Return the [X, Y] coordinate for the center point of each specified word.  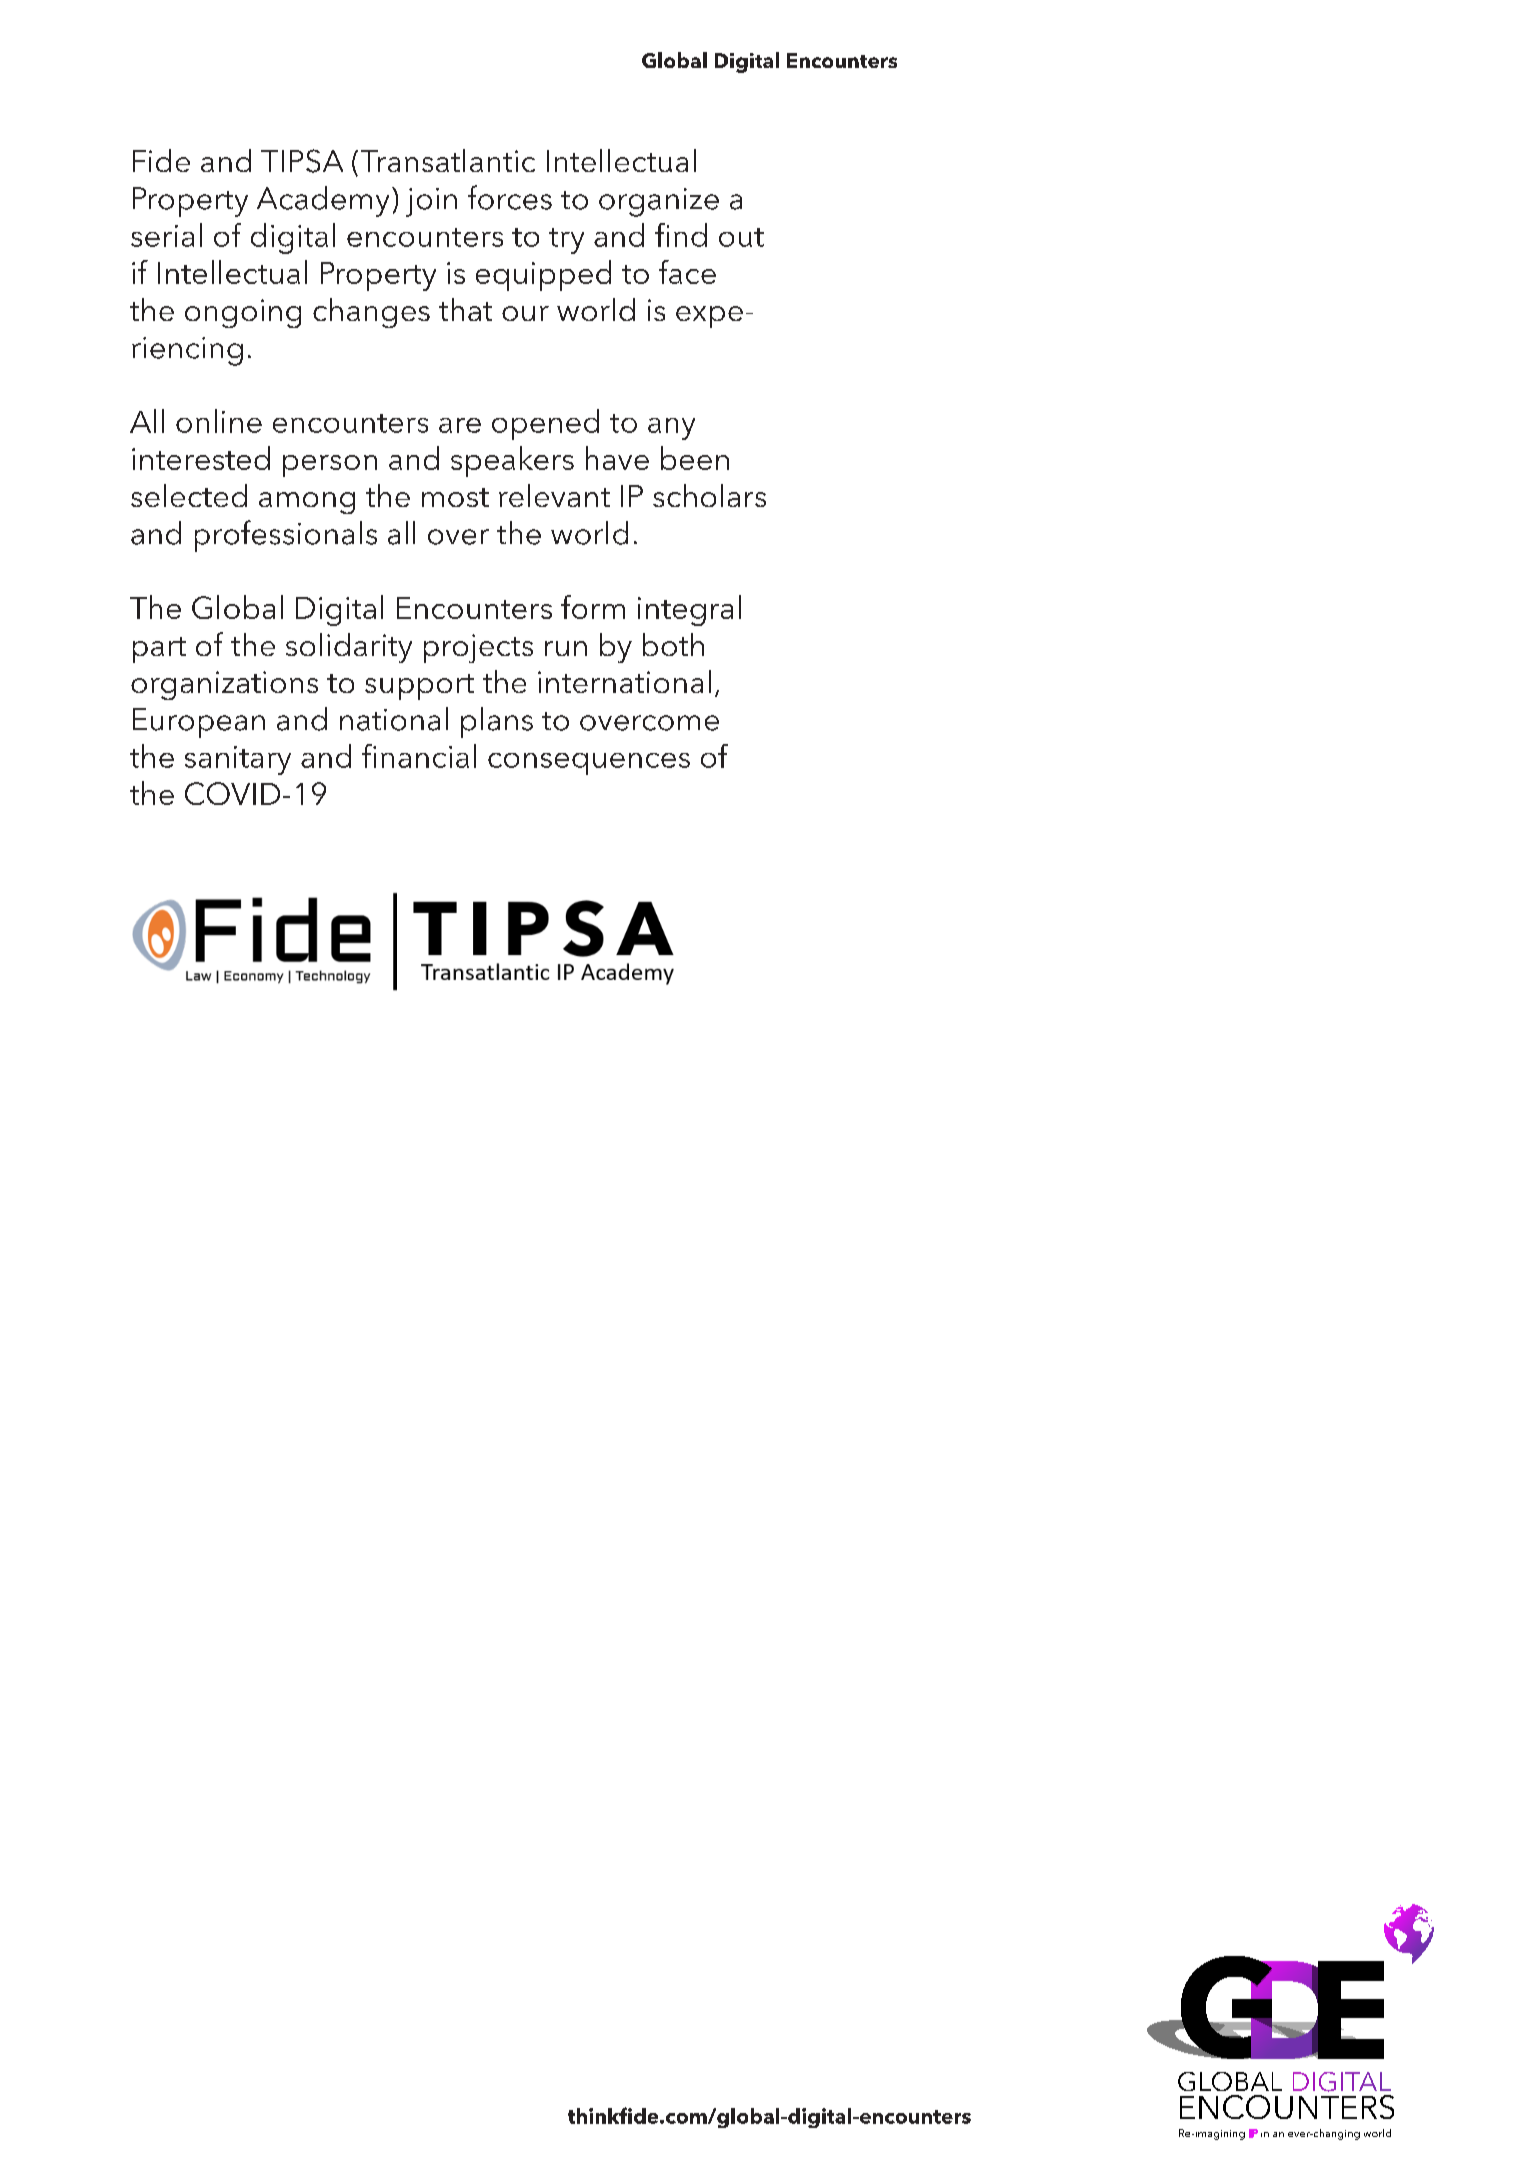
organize [659, 202]
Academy [323, 201]
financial [419, 756]
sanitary [238, 760]
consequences [589, 764]
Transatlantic [448, 160]
